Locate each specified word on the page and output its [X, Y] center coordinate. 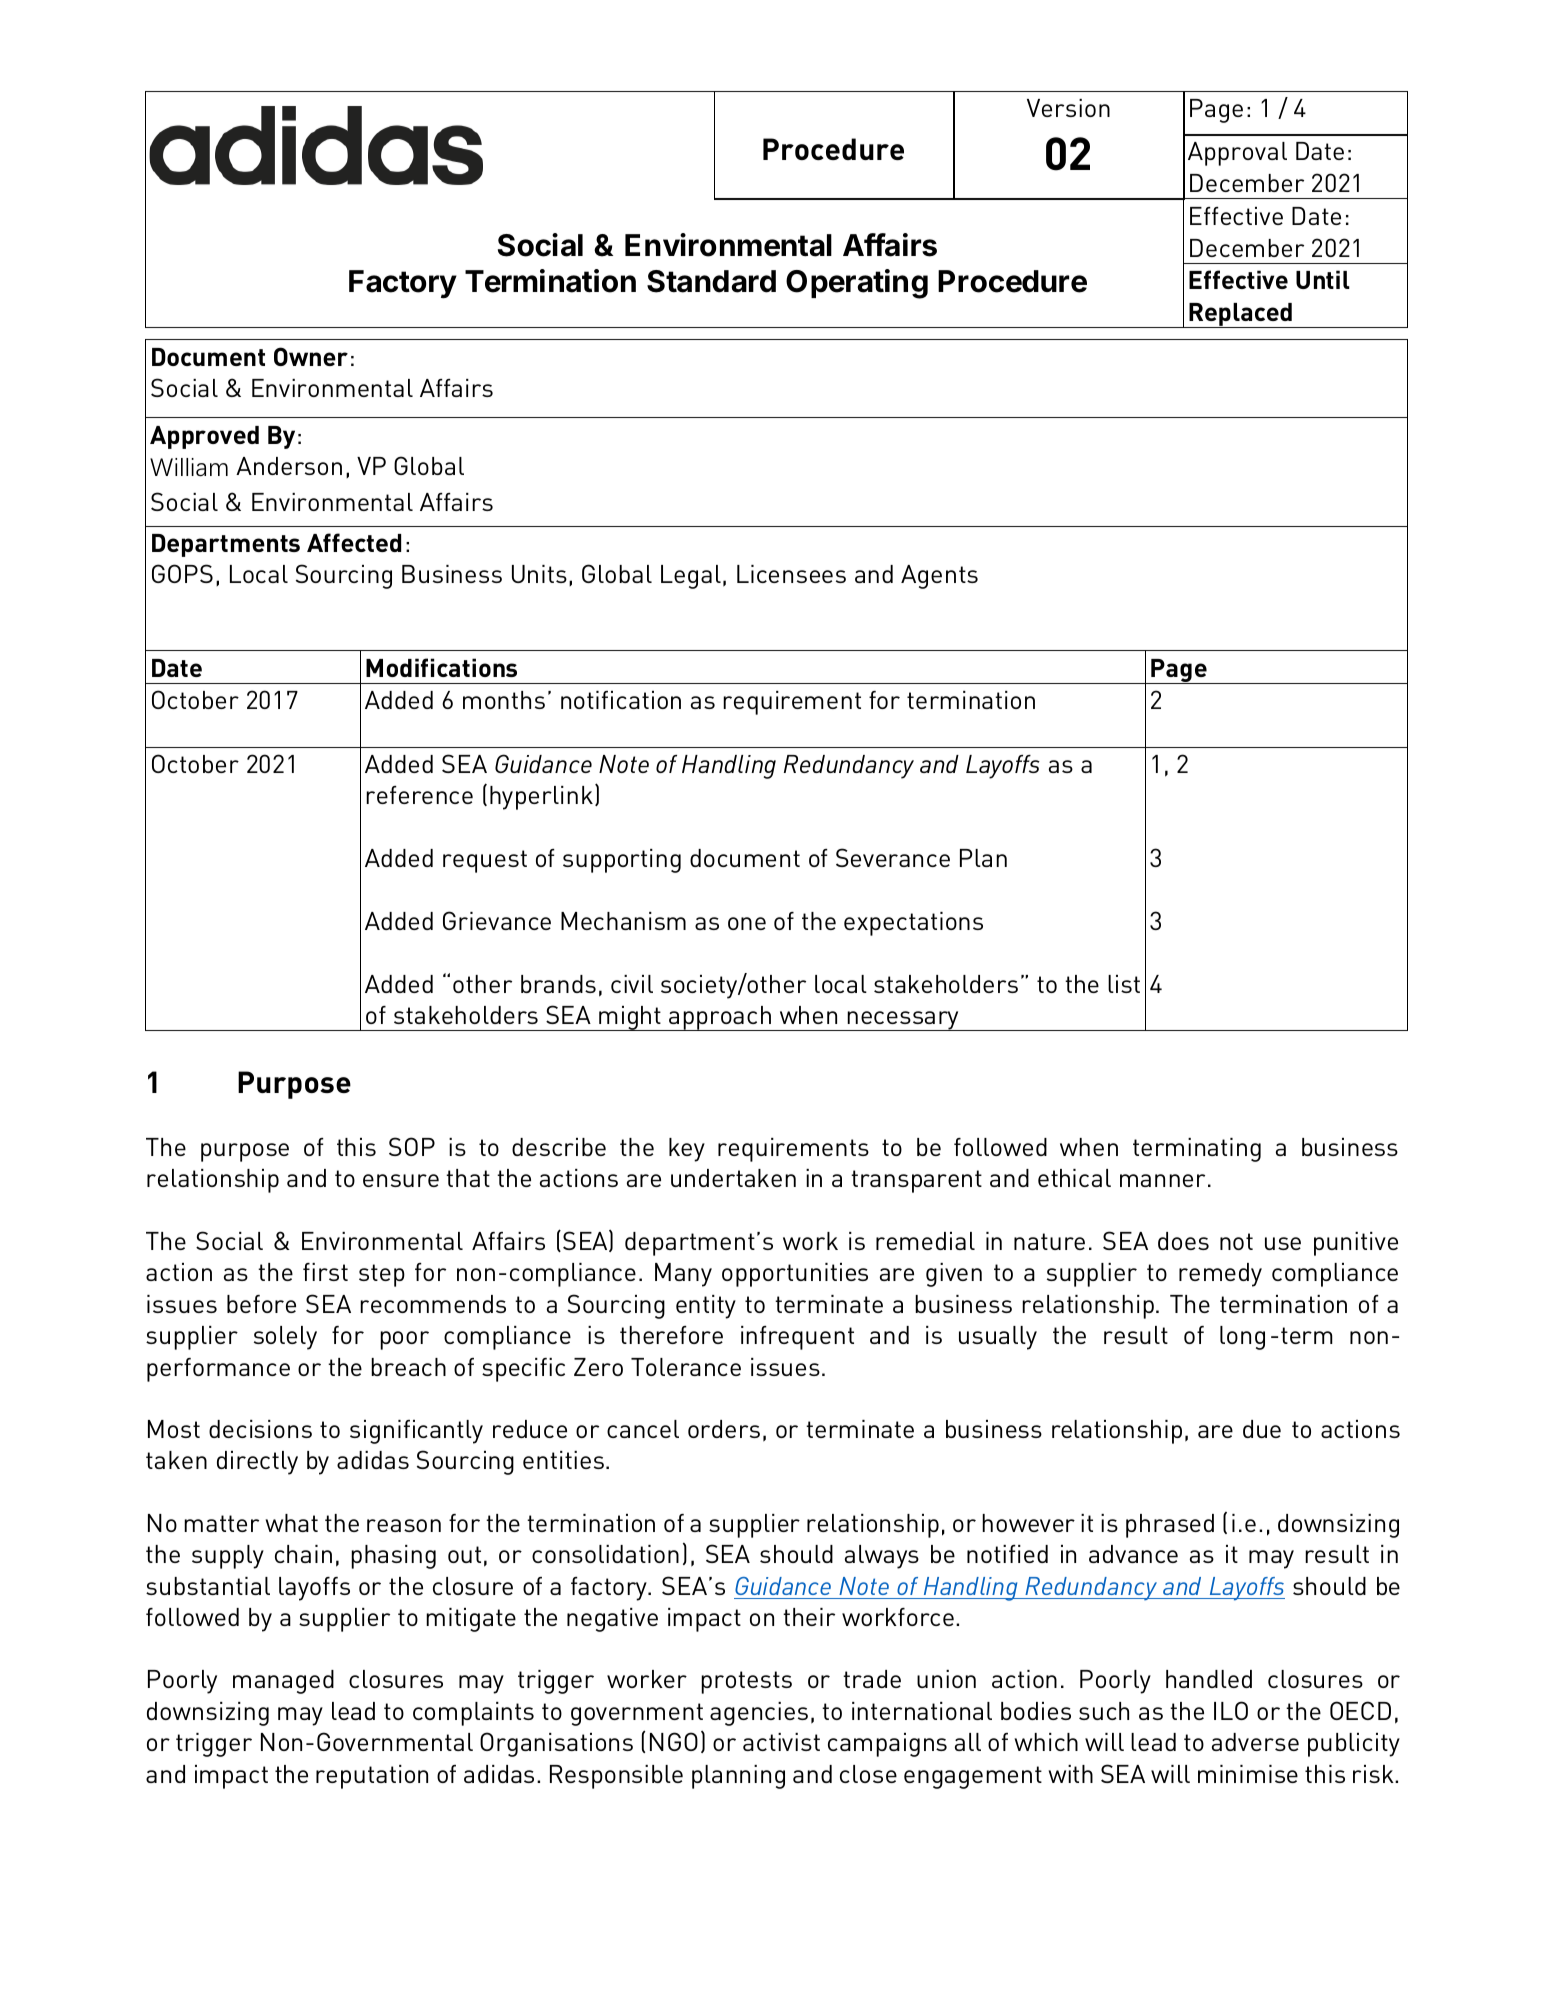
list [1124, 984]
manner [1162, 1180]
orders [724, 1429]
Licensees [791, 574]
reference [419, 795]
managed [283, 1682]
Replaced [1240, 315]
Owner [311, 356]
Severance [893, 857]
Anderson [289, 466]
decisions [260, 1429]
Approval [1237, 154]
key [687, 1150]
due [1262, 1429]
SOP [412, 1146]
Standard [711, 281]
